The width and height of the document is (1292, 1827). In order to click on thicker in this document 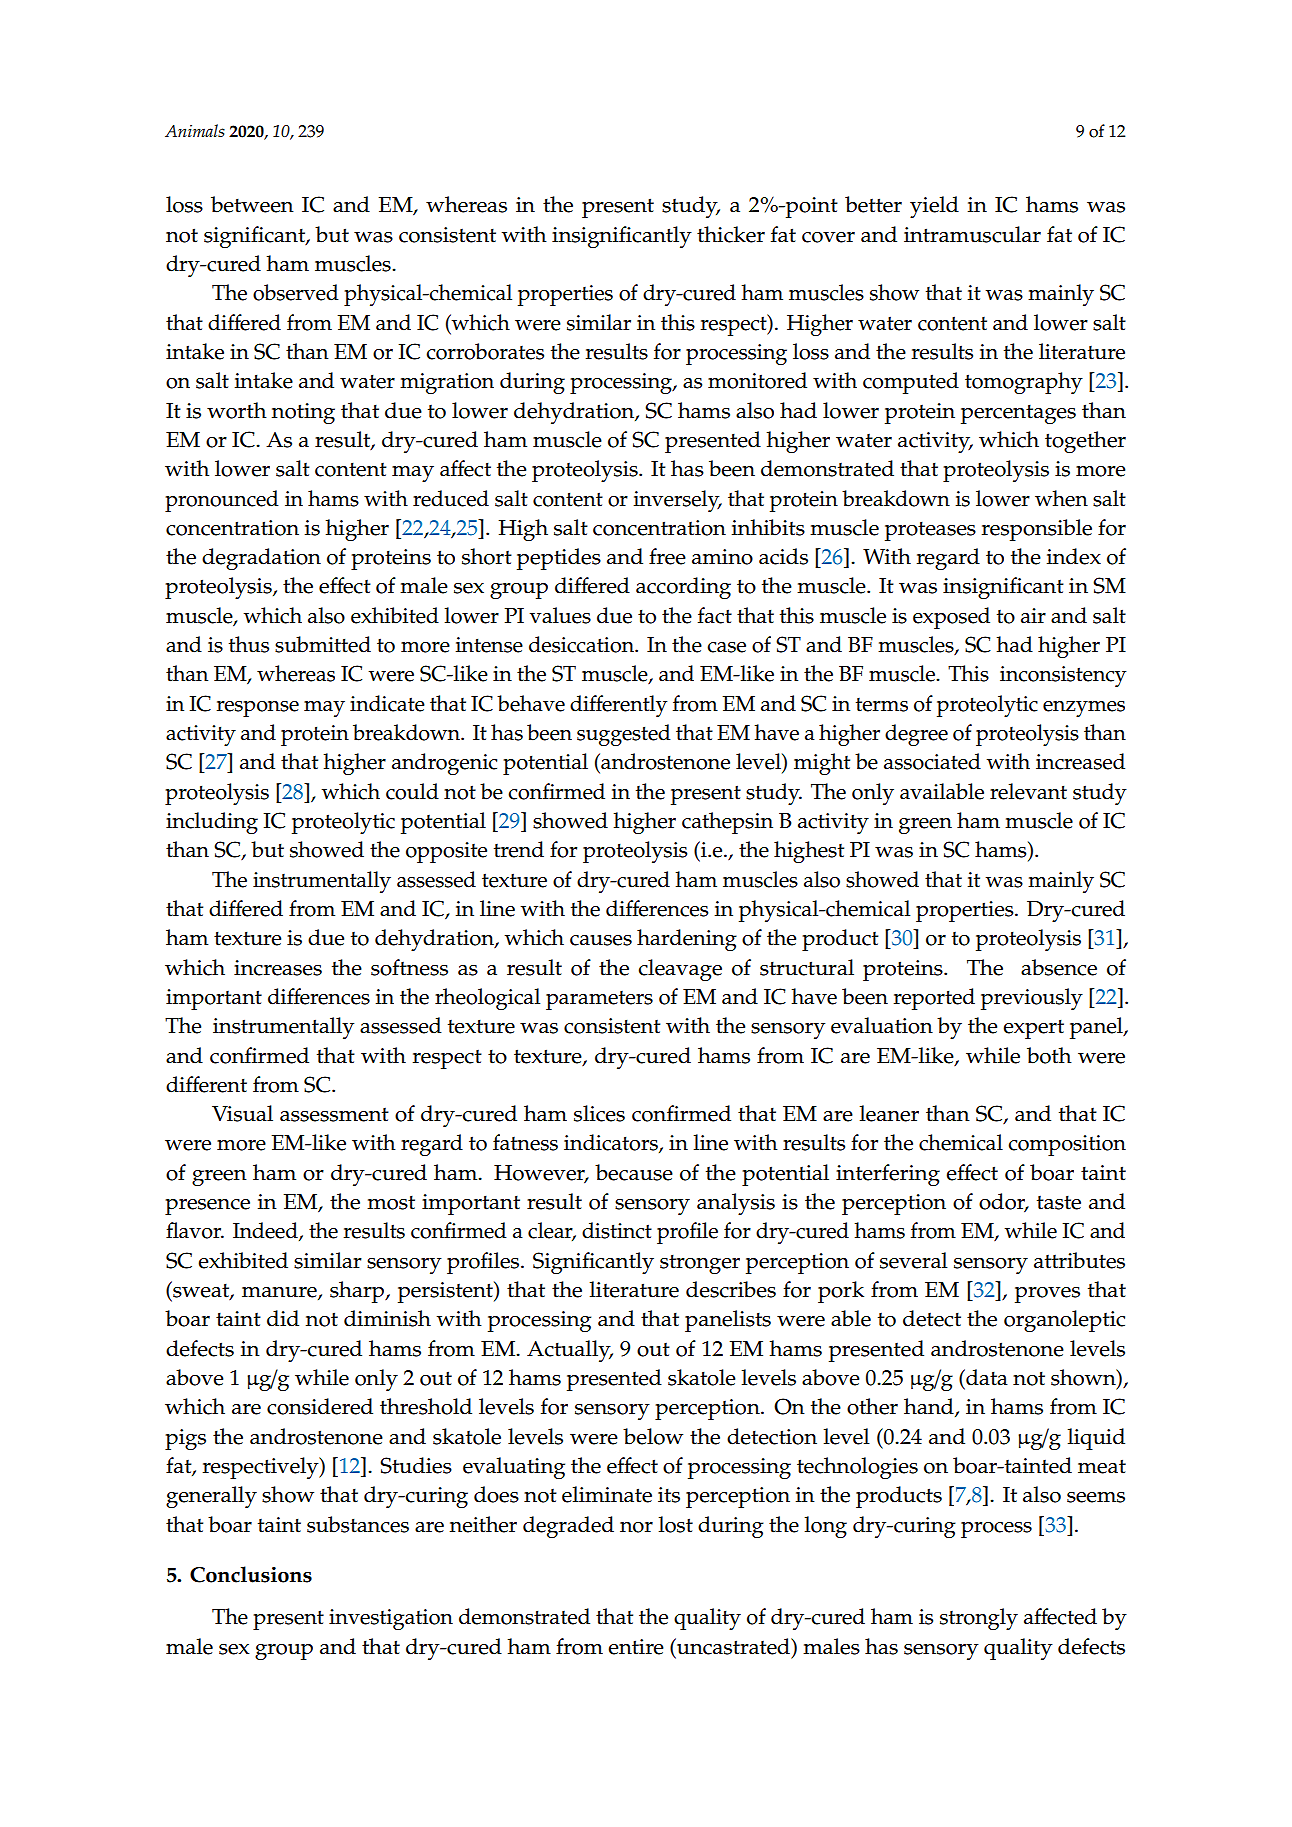, I will do `click(731, 234)`.
